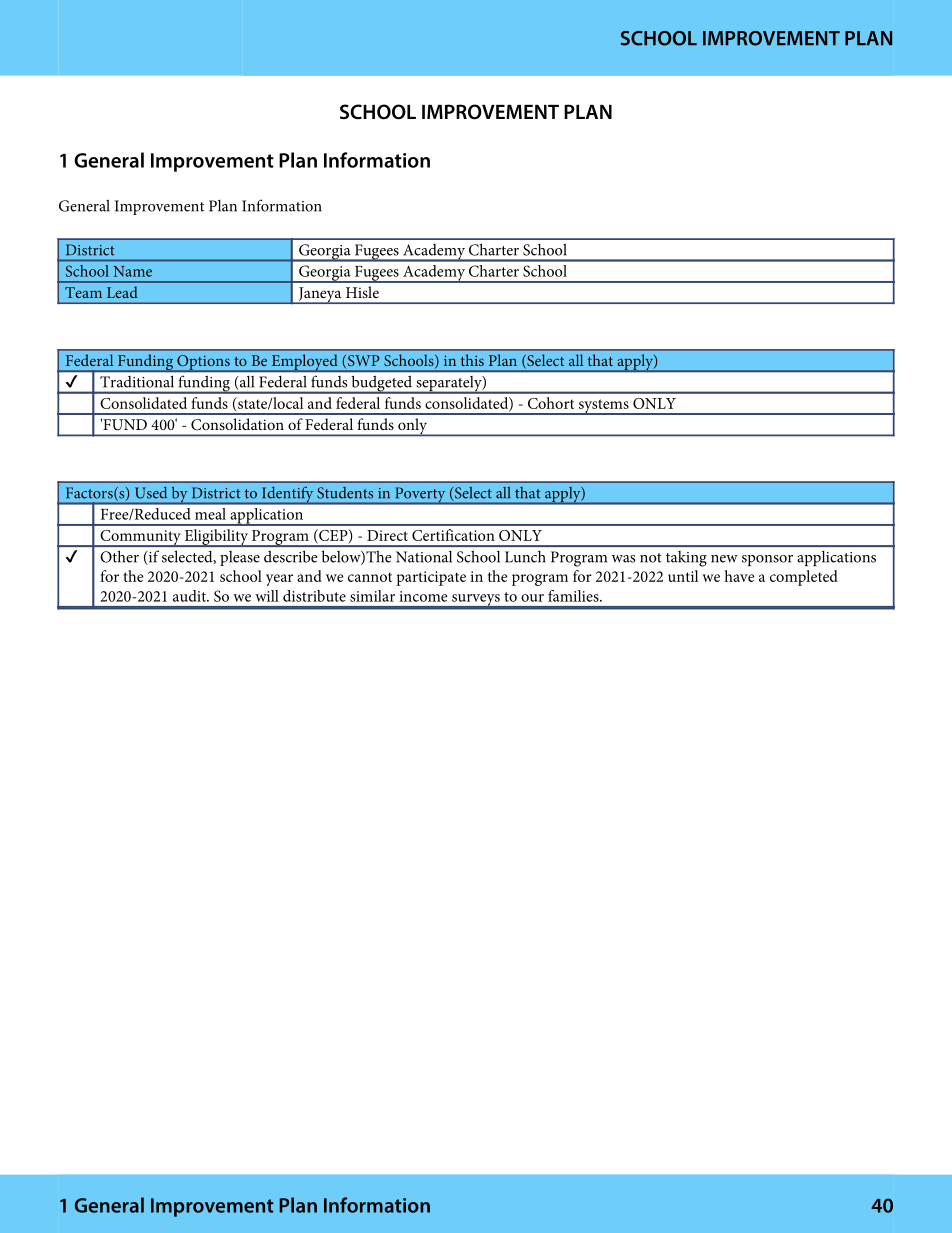 The image size is (952, 1233). Describe the element at coordinates (122, 292) in the image. I see `Lead` at that location.
